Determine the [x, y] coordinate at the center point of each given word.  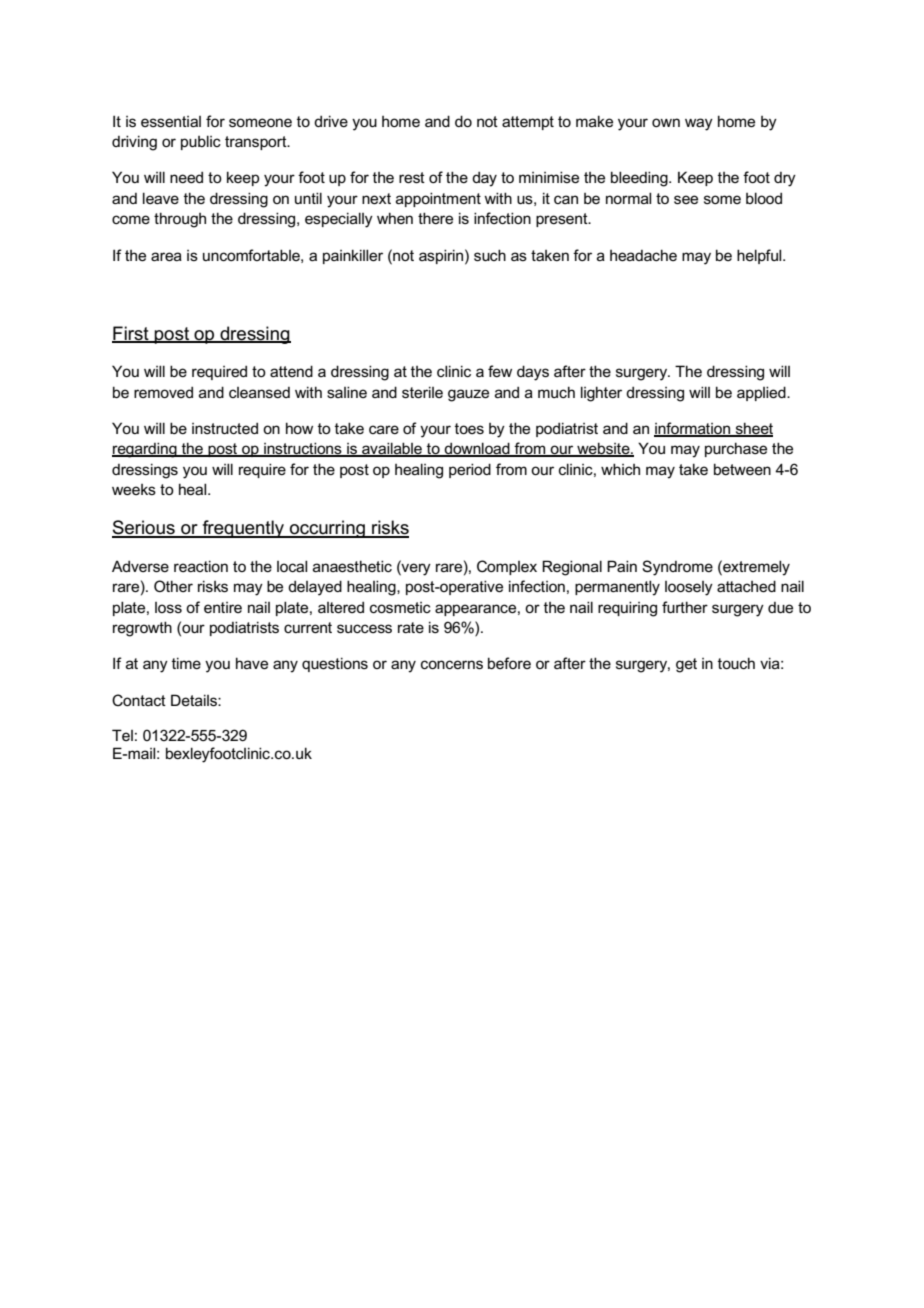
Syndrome [677, 568]
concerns [452, 664]
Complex [507, 567]
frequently [243, 529]
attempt [528, 123]
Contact [139, 700]
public [201, 142]
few [500, 371]
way [699, 124]
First [131, 334]
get [686, 665]
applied [762, 393]
